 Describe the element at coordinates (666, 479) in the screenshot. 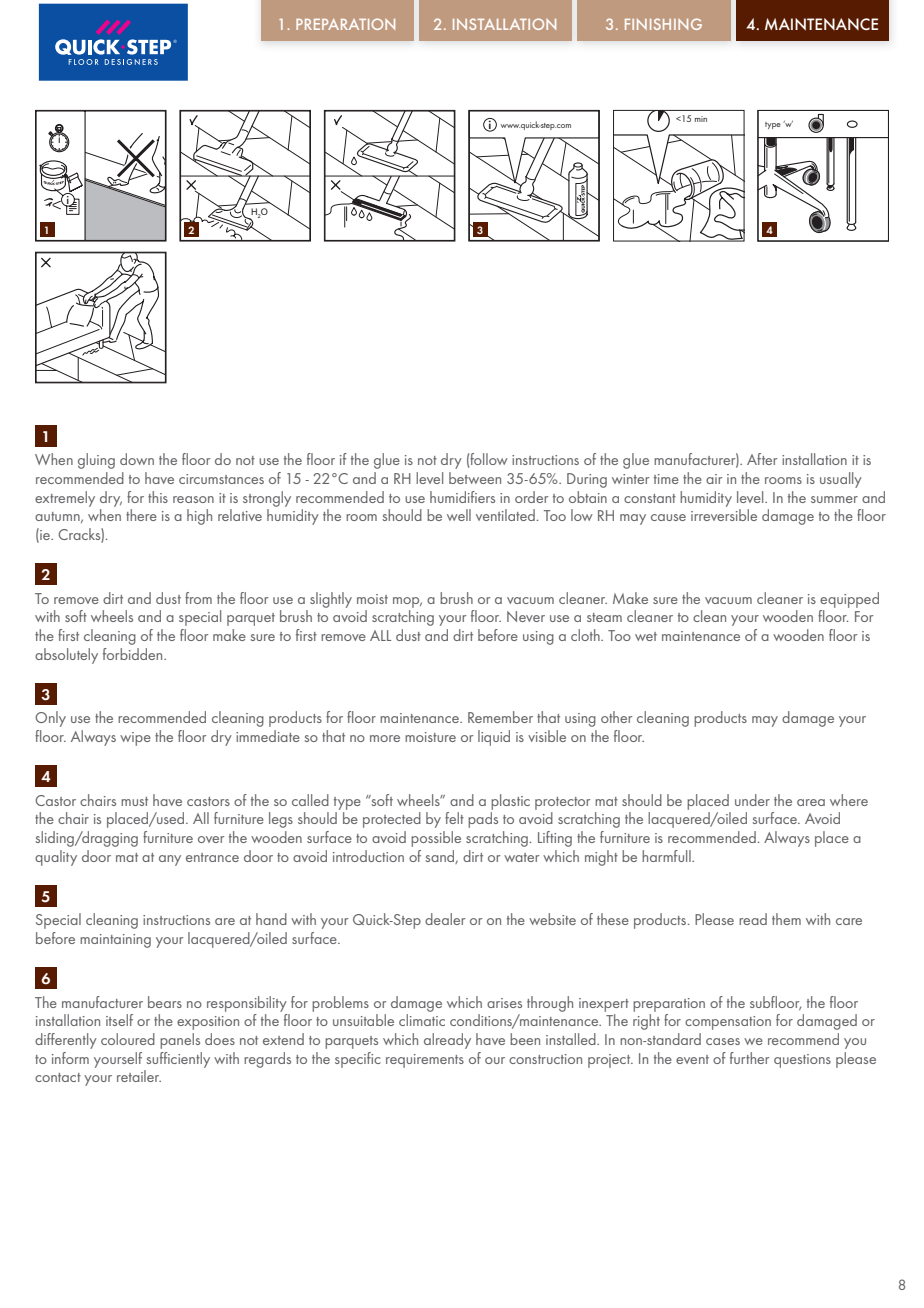

I see `time` at that location.
